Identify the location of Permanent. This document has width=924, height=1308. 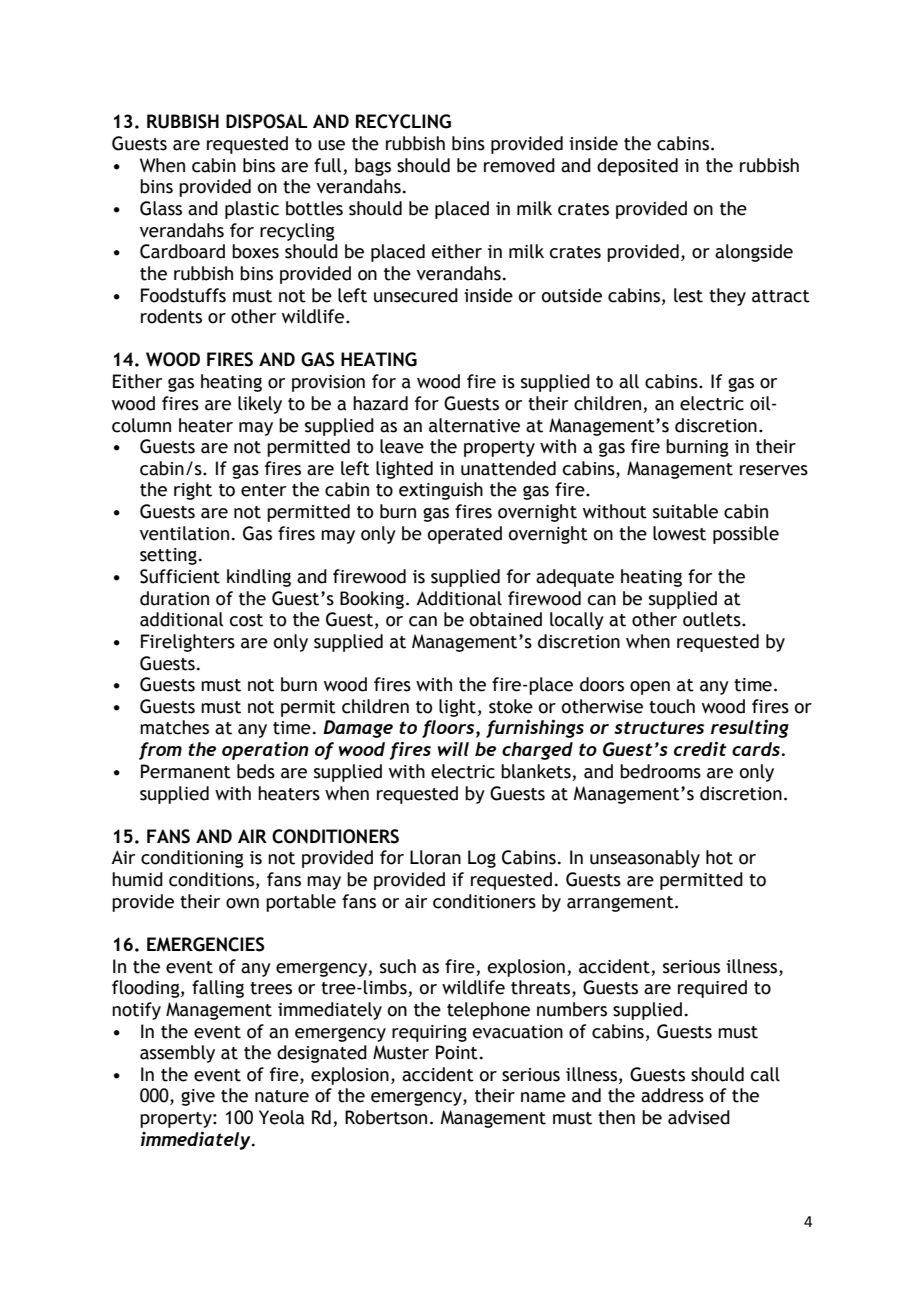
(186, 771).
